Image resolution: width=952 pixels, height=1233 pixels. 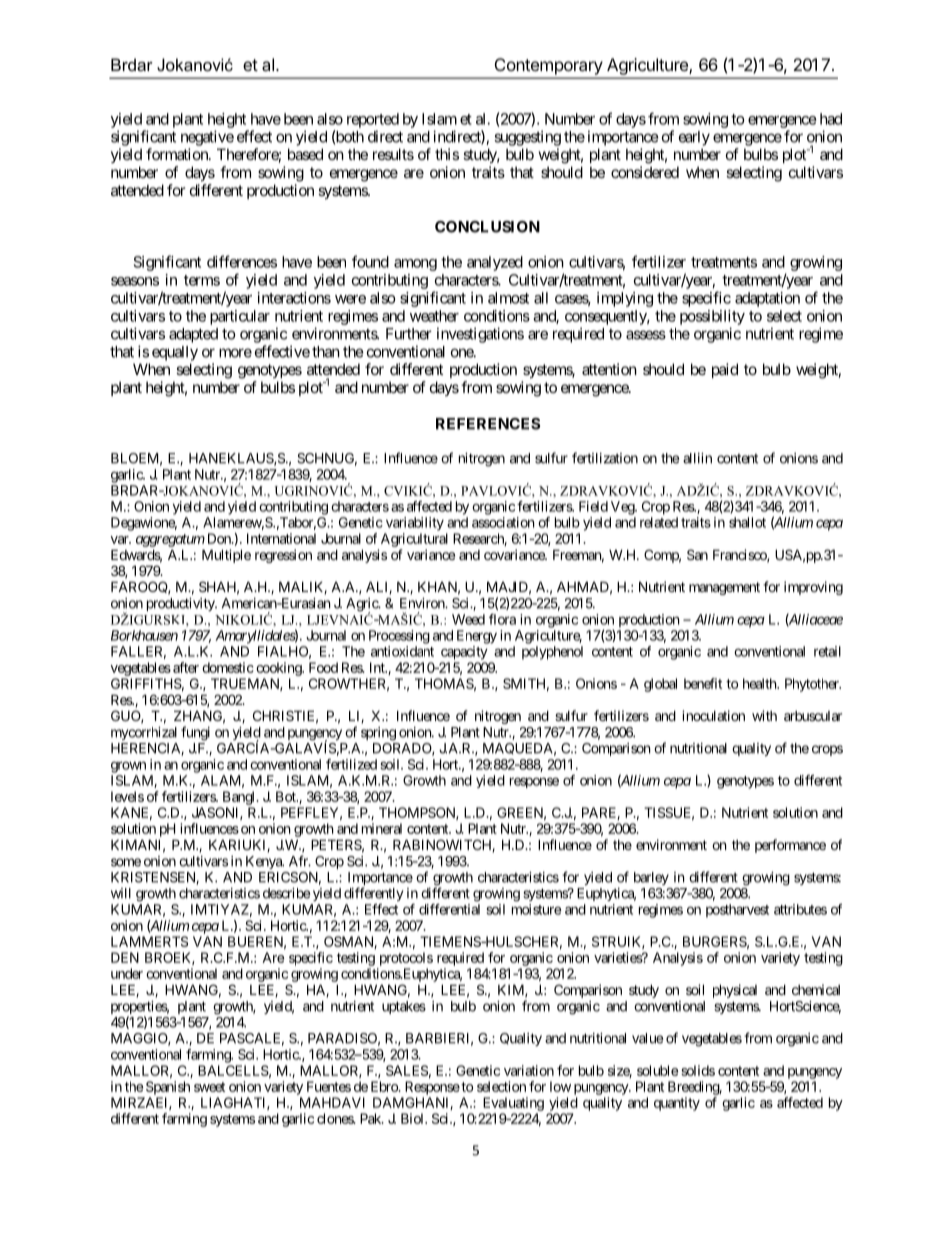 I want to click on management, so click(x=724, y=588).
